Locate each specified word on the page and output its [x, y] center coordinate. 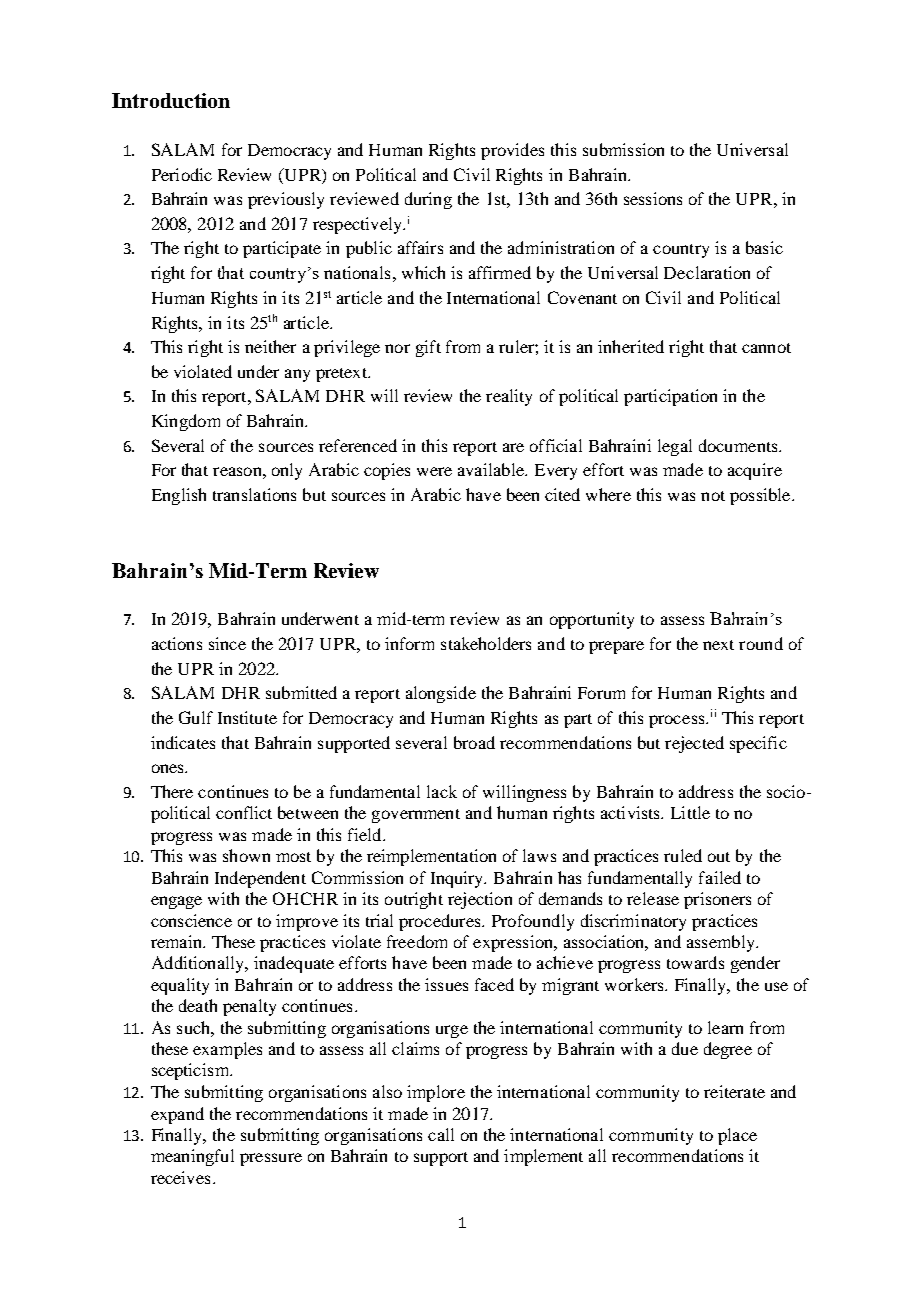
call [441, 1134]
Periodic [182, 174]
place [737, 1136]
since [227, 643]
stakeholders [486, 643]
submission [623, 149]
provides [512, 151]
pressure [271, 1159]
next [718, 645]
